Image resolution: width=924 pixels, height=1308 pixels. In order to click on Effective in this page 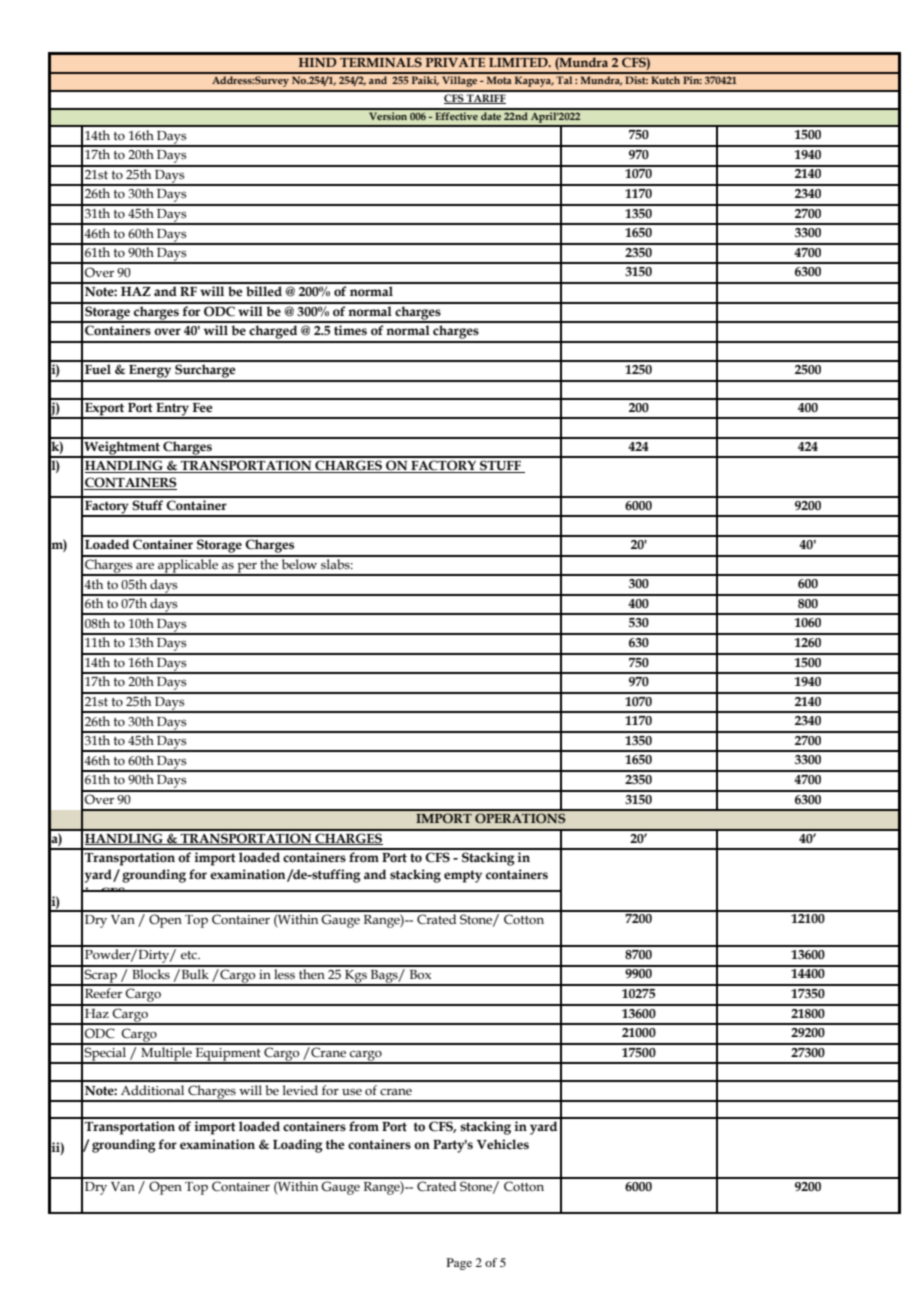, I will do `click(456, 114)`.
